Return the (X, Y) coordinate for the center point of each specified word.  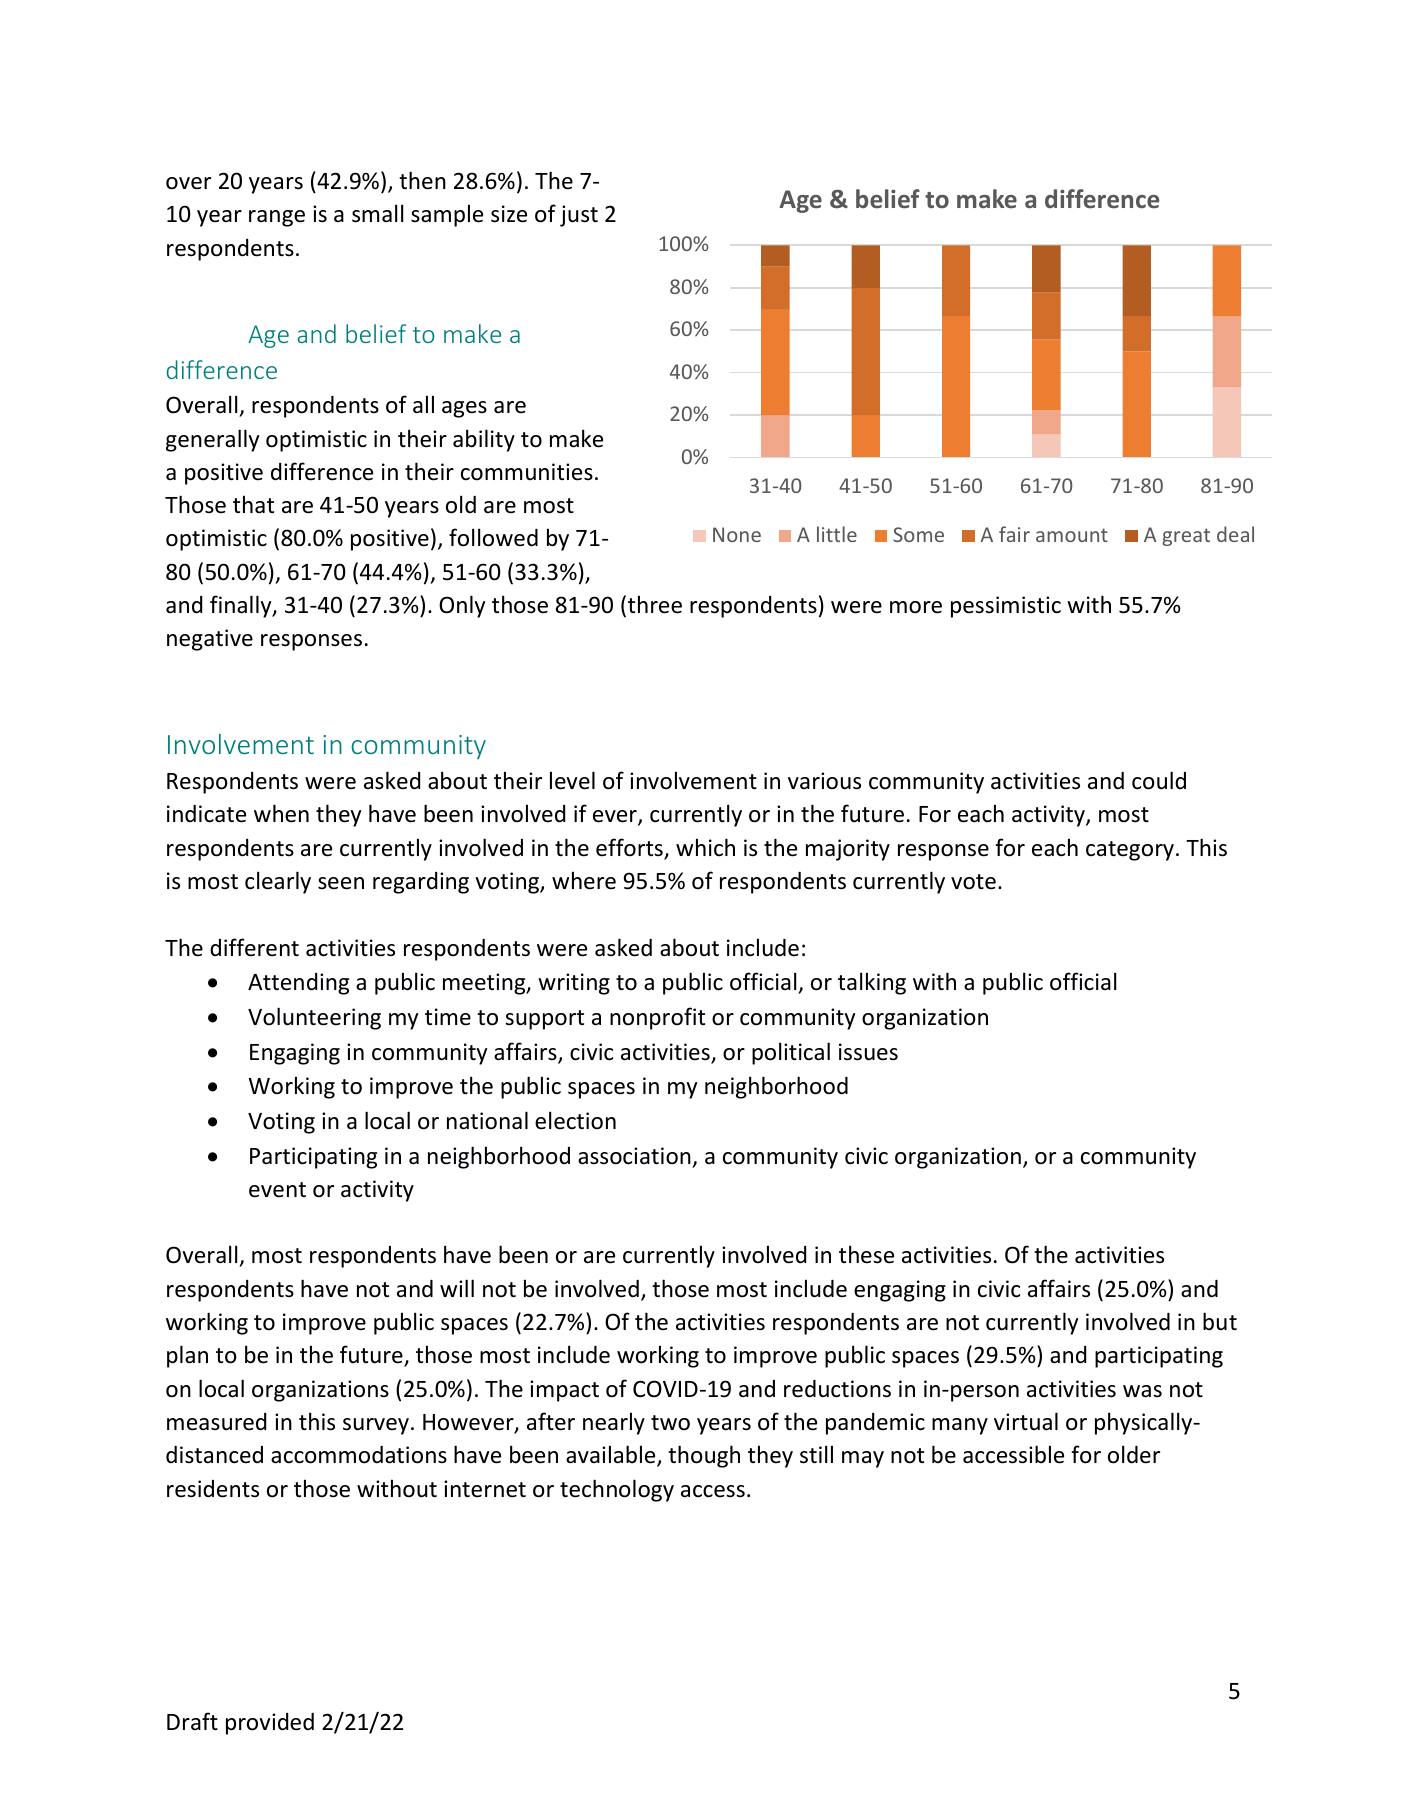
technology (617, 1490)
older (1134, 1454)
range (277, 218)
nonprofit (657, 1018)
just (579, 216)
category (1130, 851)
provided (270, 1724)
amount (1072, 535)
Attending (298, 984)
